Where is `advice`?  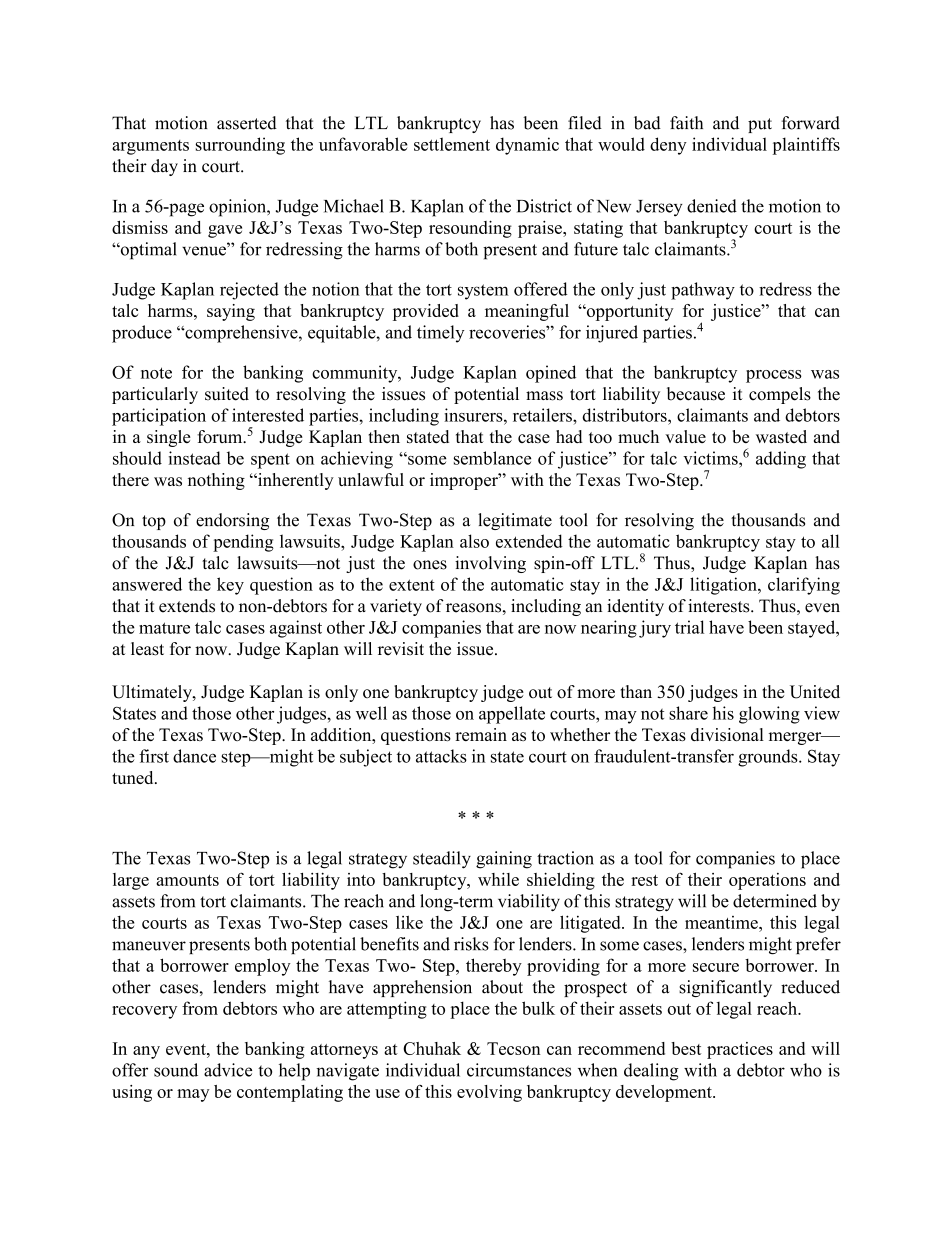 advice is located at coordinates (228, 1070).
